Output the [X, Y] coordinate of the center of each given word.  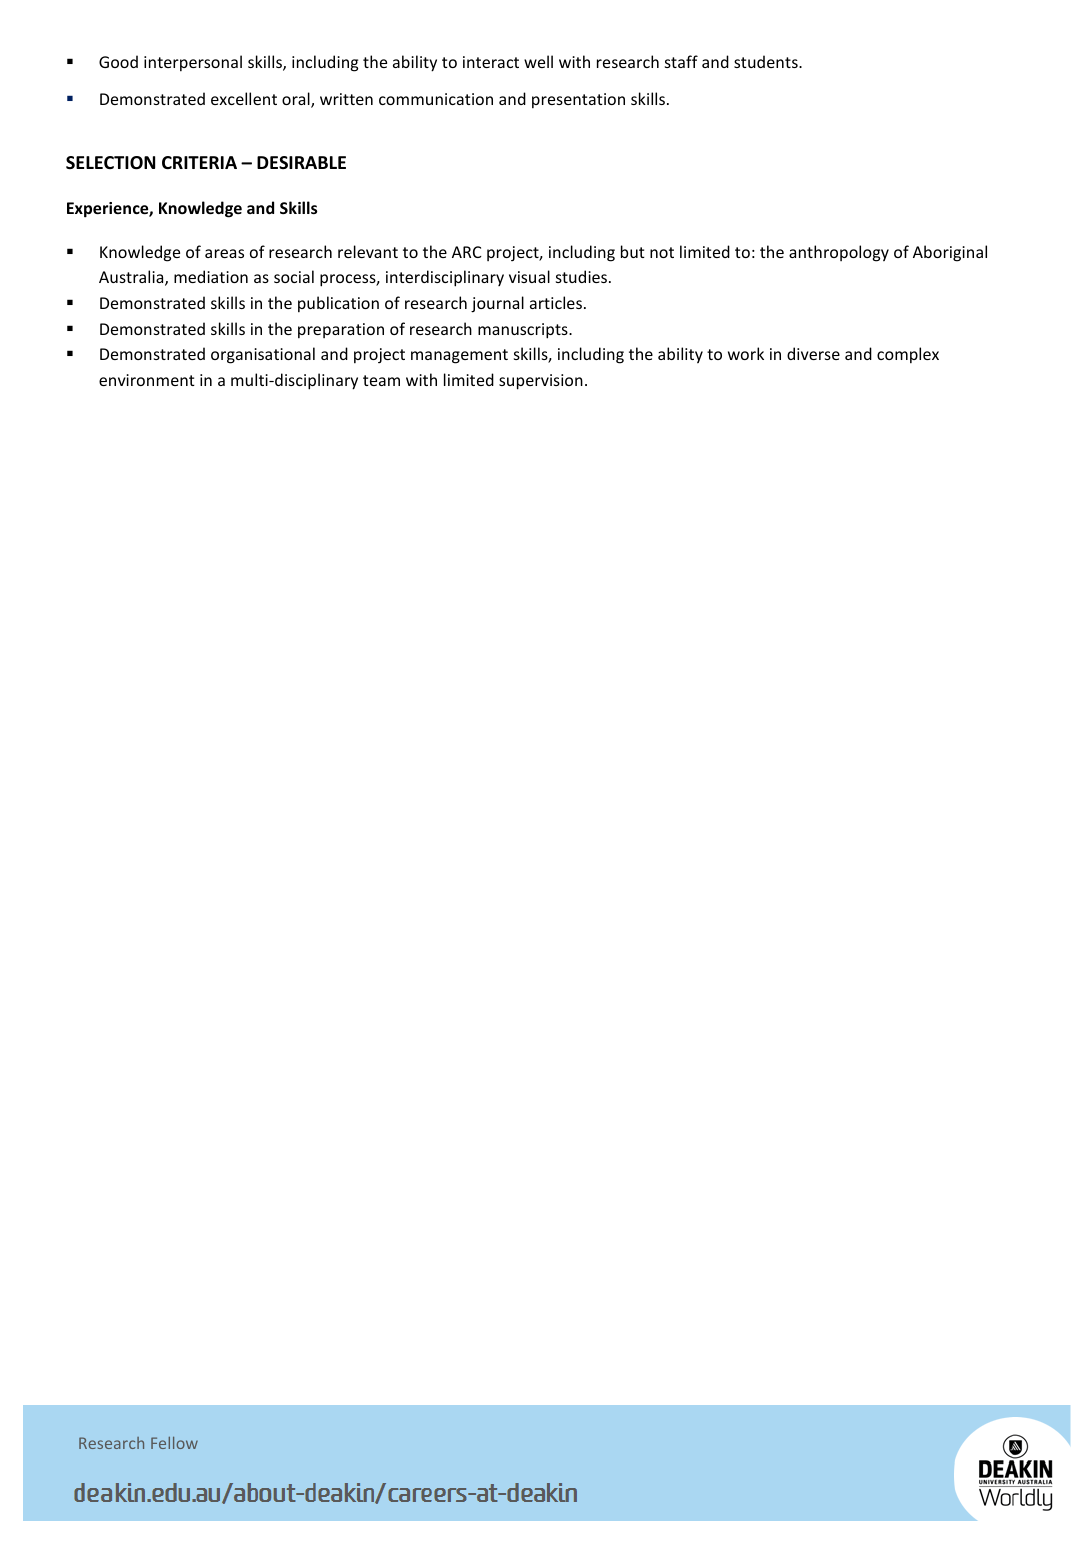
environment [147, 380]
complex [908, 355]
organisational [263, 355]
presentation [578, 100]
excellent [244, 98]
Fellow [174, 1443]
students [767, 61]
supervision [541, 382]
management [459, 356]
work [746, 353]
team [381, 380]
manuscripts [524, 331]
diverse [813, 353]
